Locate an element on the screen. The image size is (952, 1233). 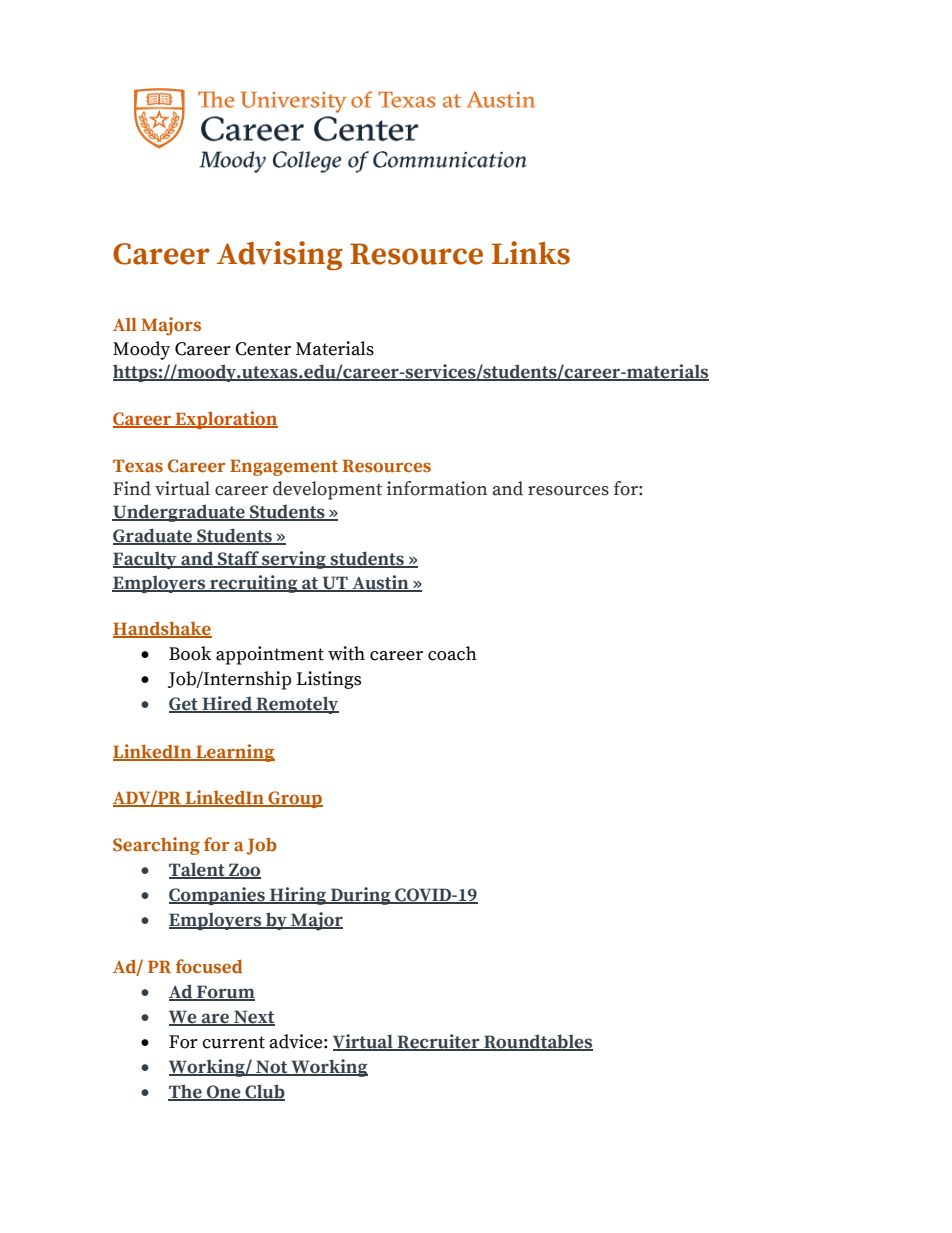
Advising is located at coordinates (280, 256).
